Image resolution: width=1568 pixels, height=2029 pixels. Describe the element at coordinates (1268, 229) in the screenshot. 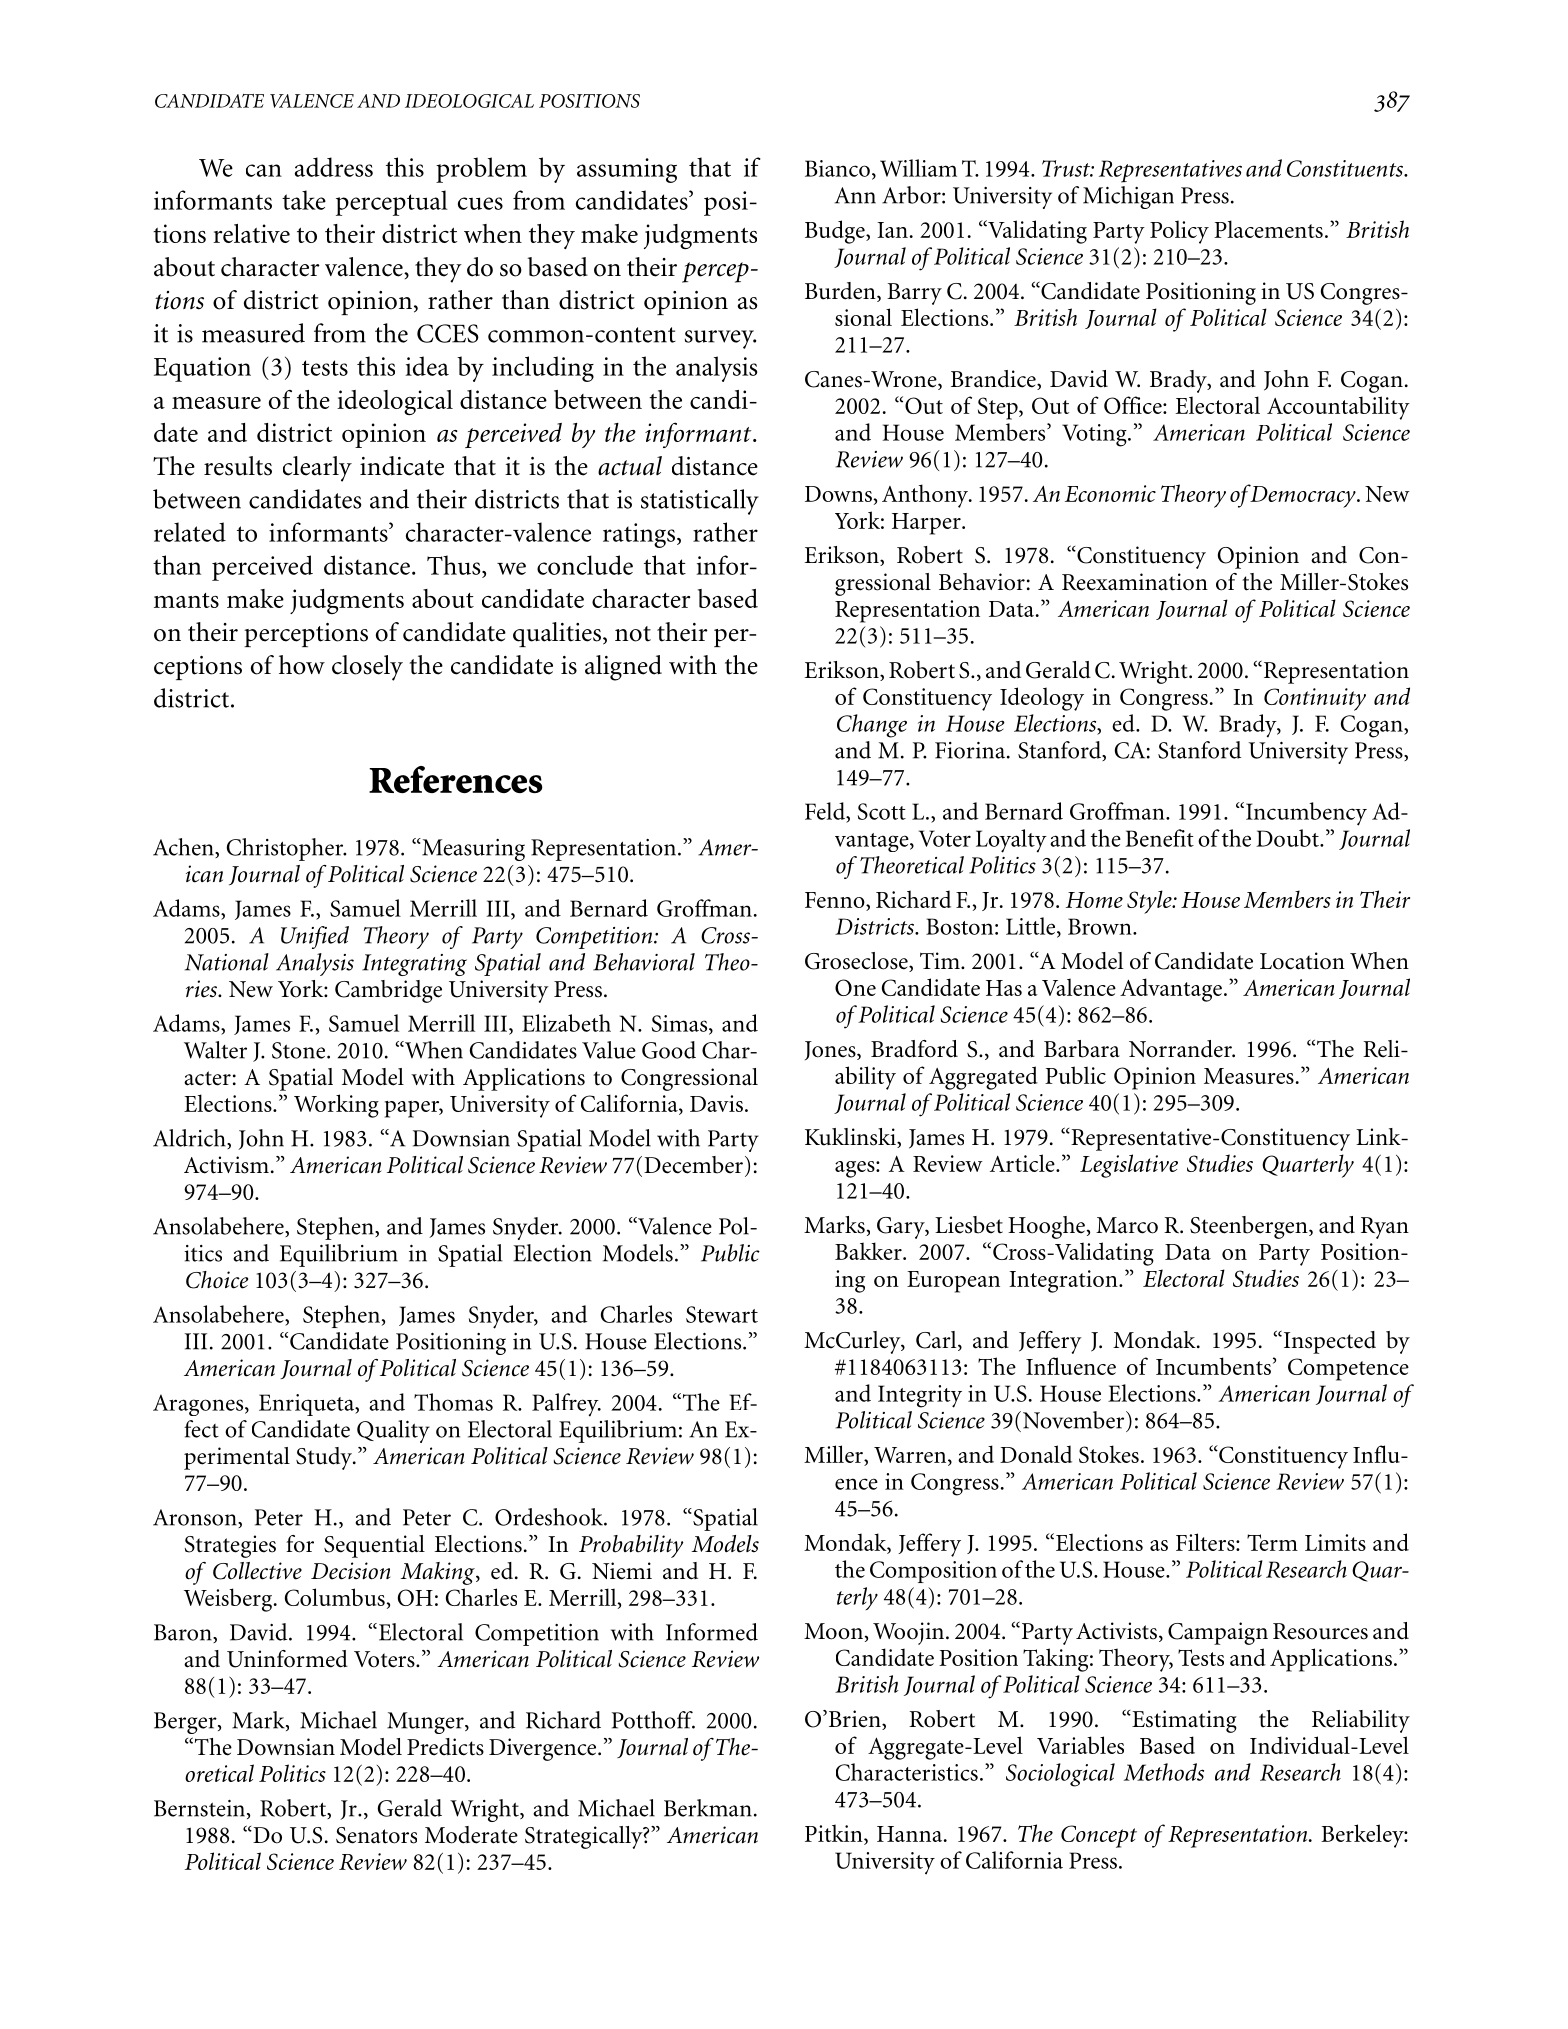

I see `Placements` at that location.
